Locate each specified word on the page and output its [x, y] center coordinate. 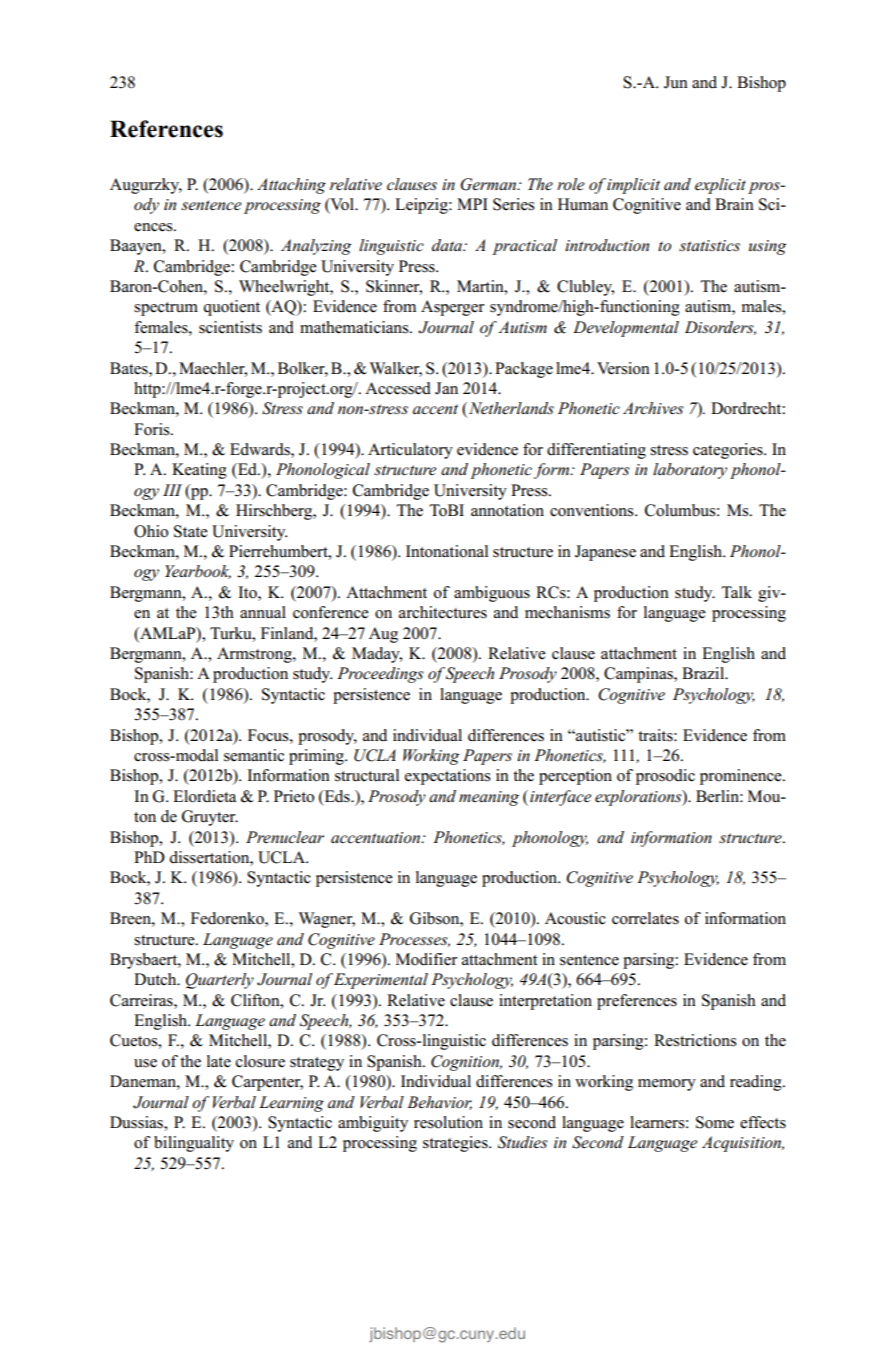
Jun [676, 82]
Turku [232, 633]
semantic [254, 755]
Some [715, 1122]
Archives [653, 408]
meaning [489, 798]
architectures [443, 612]
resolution [448, 1122]
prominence [742, 777]
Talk [736, 592]
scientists [230, 327]
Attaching [291, 186]
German [489, 184]
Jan [446, 388]
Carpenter [267, 1083]
